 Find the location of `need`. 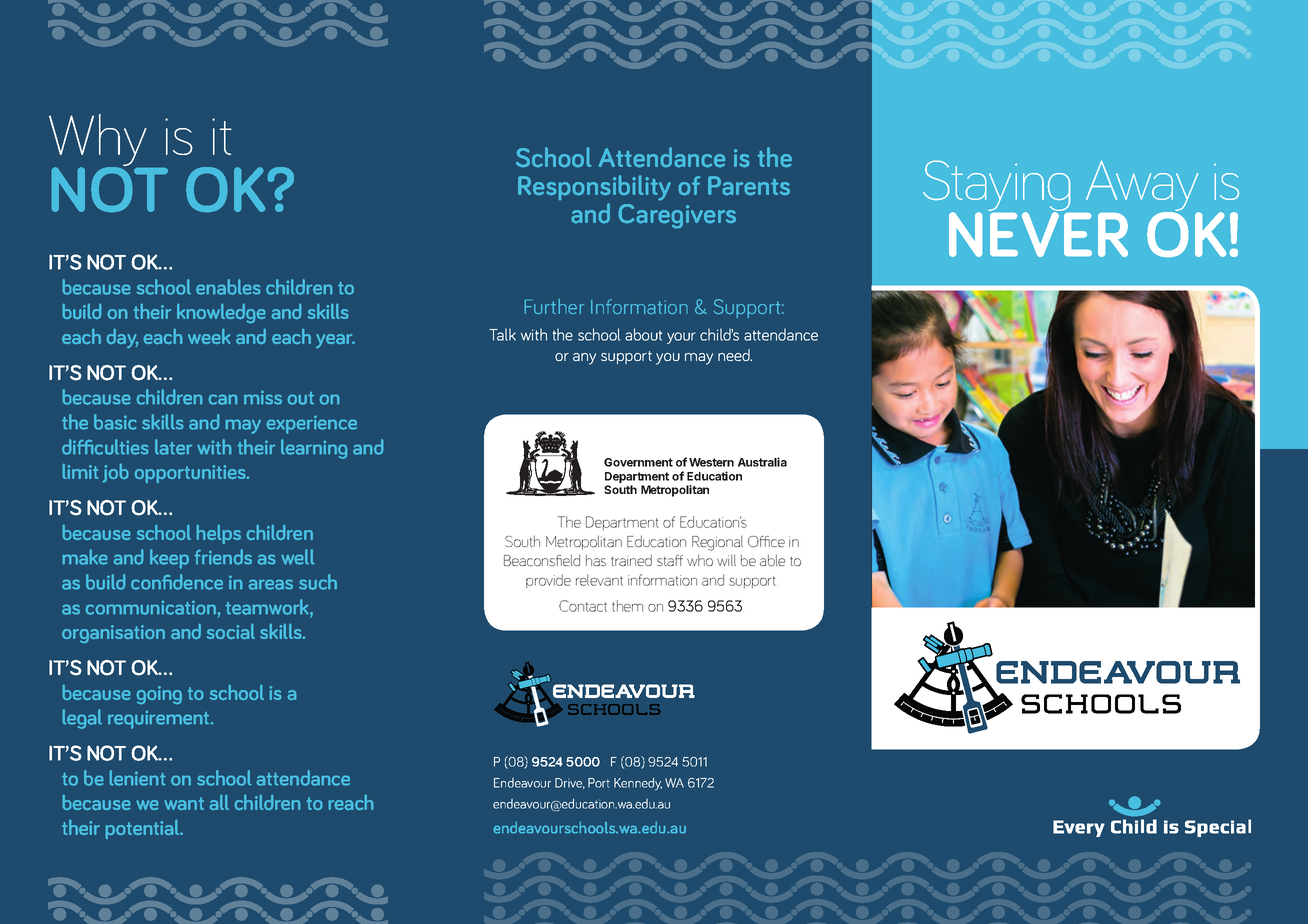

need is located at coordinates (735, 355).
